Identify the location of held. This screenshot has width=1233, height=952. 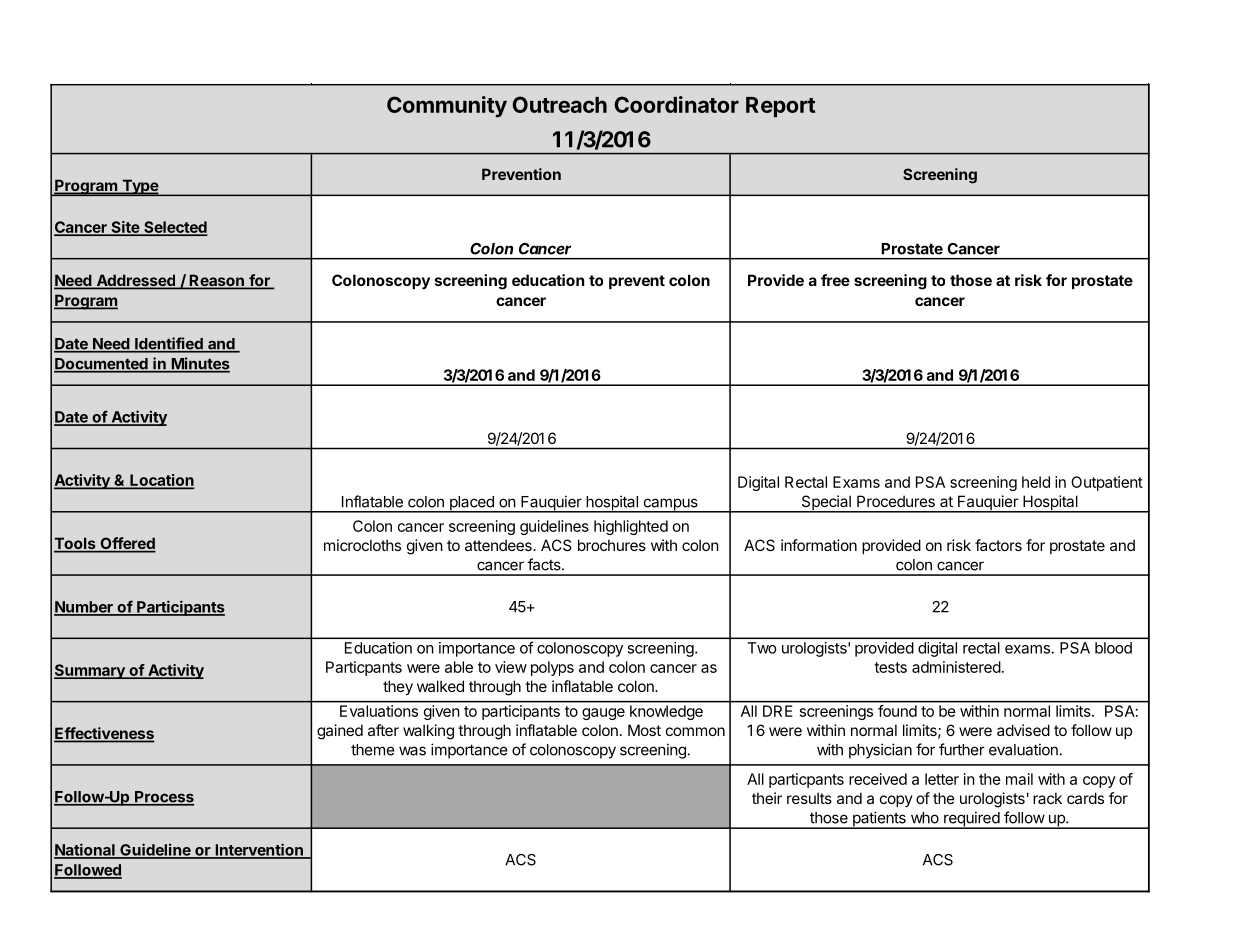
(1036, 482).
